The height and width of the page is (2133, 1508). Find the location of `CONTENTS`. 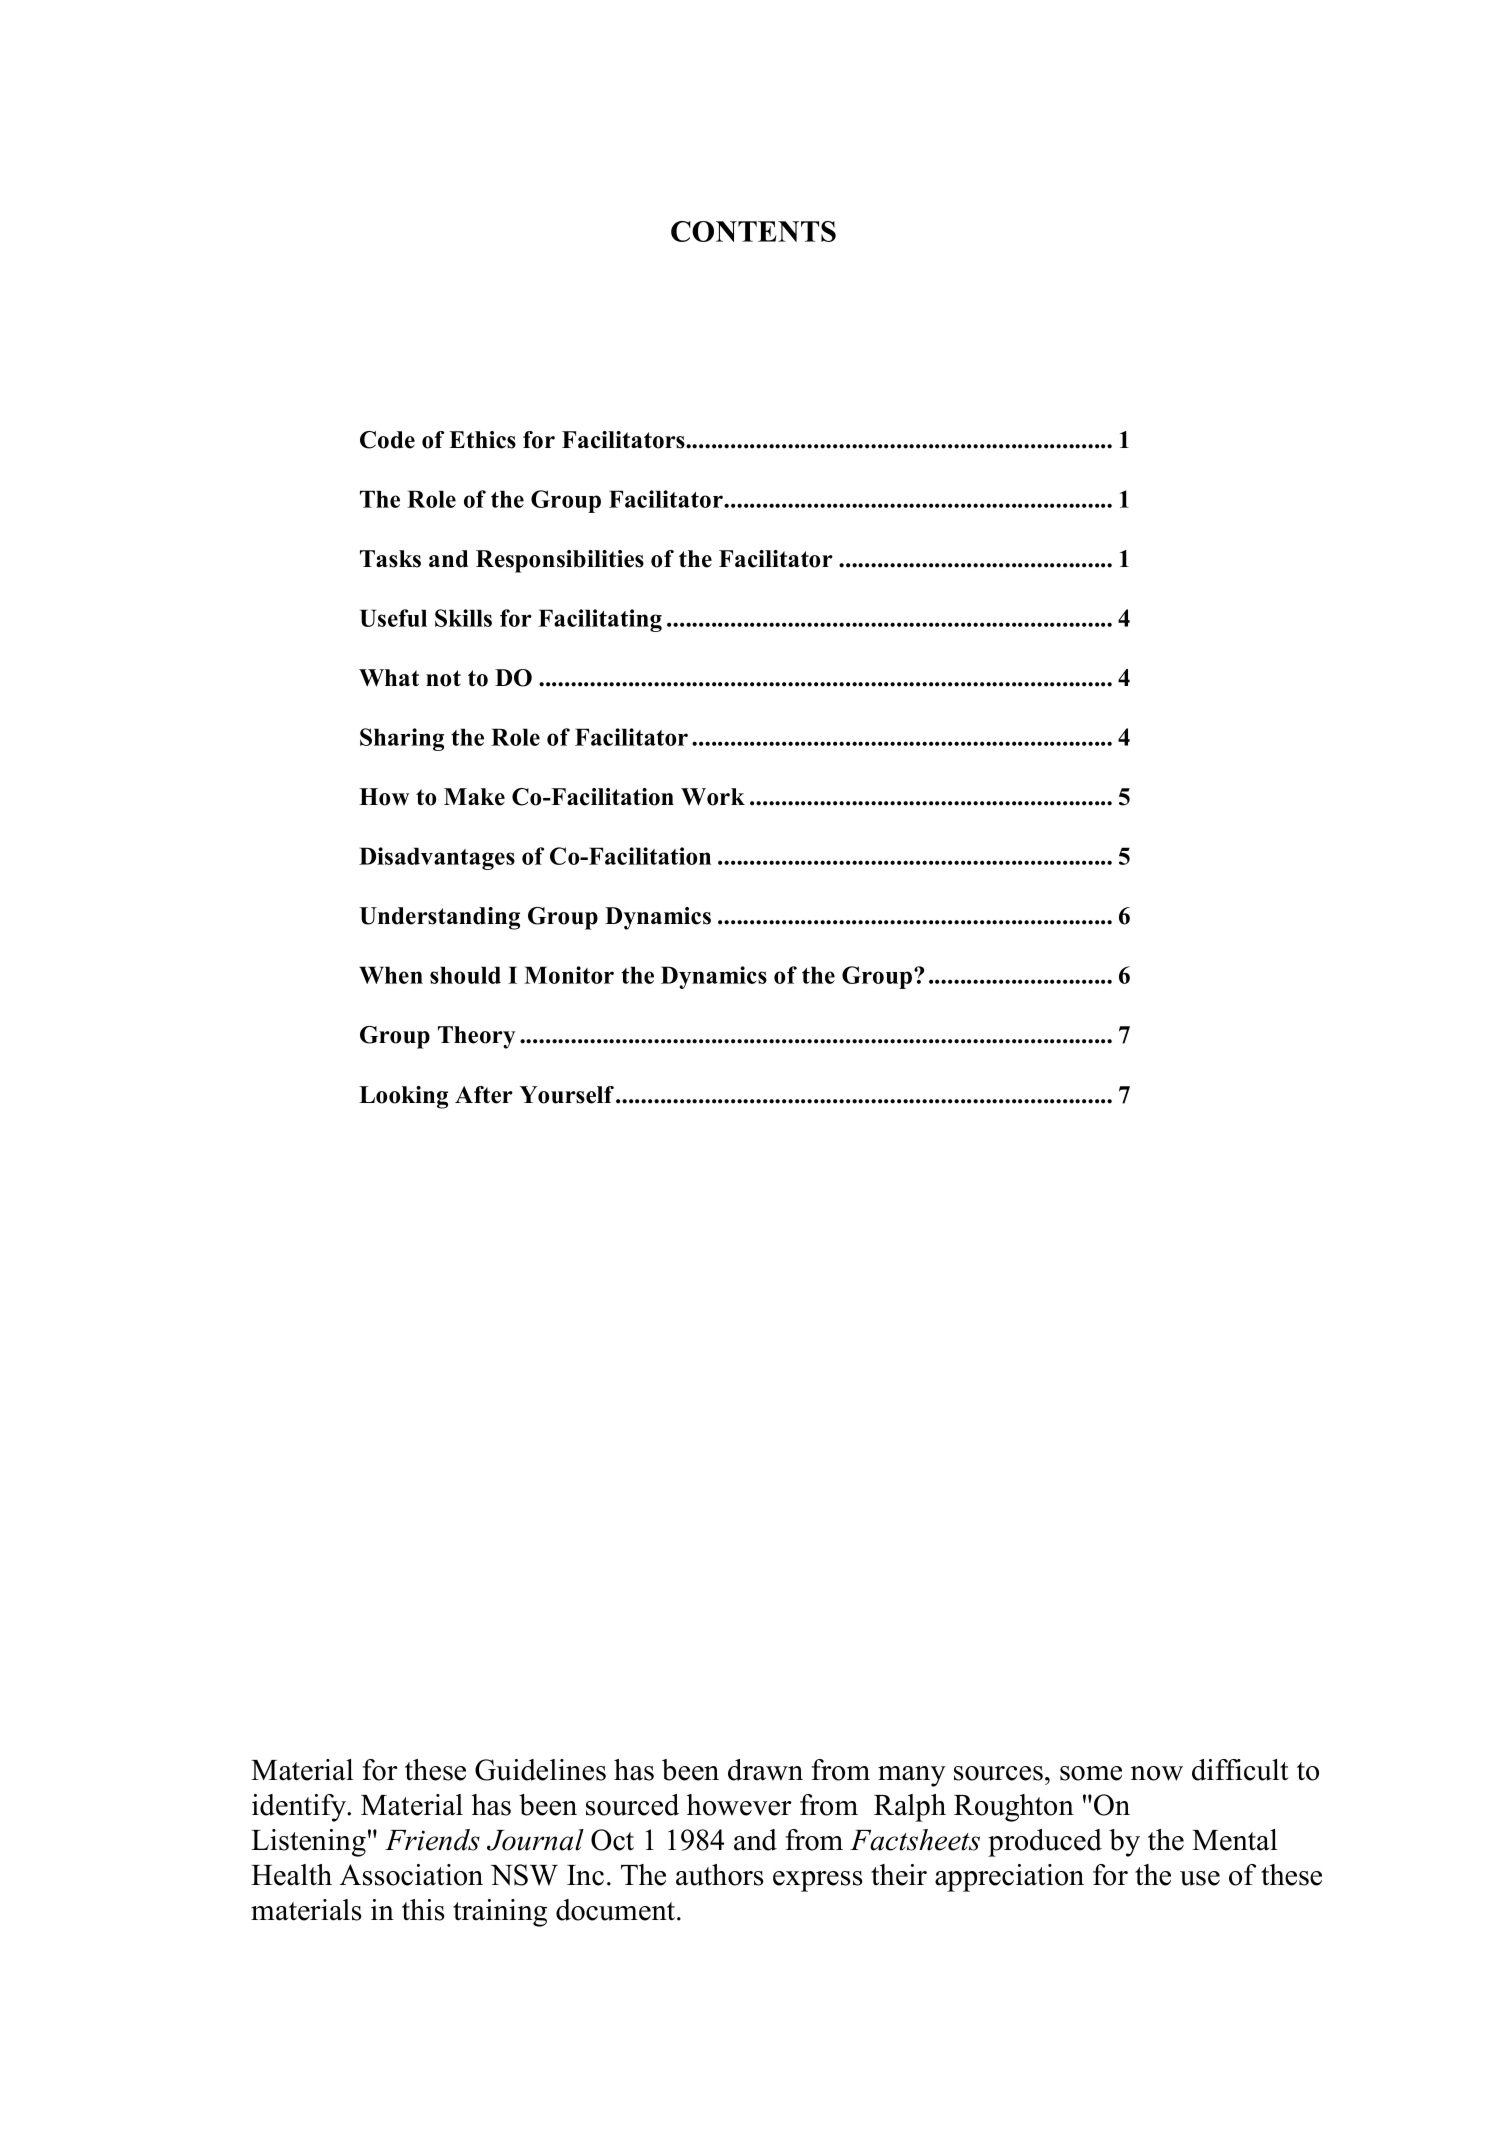

CONTENTS is located at coordinates (753, 231).
